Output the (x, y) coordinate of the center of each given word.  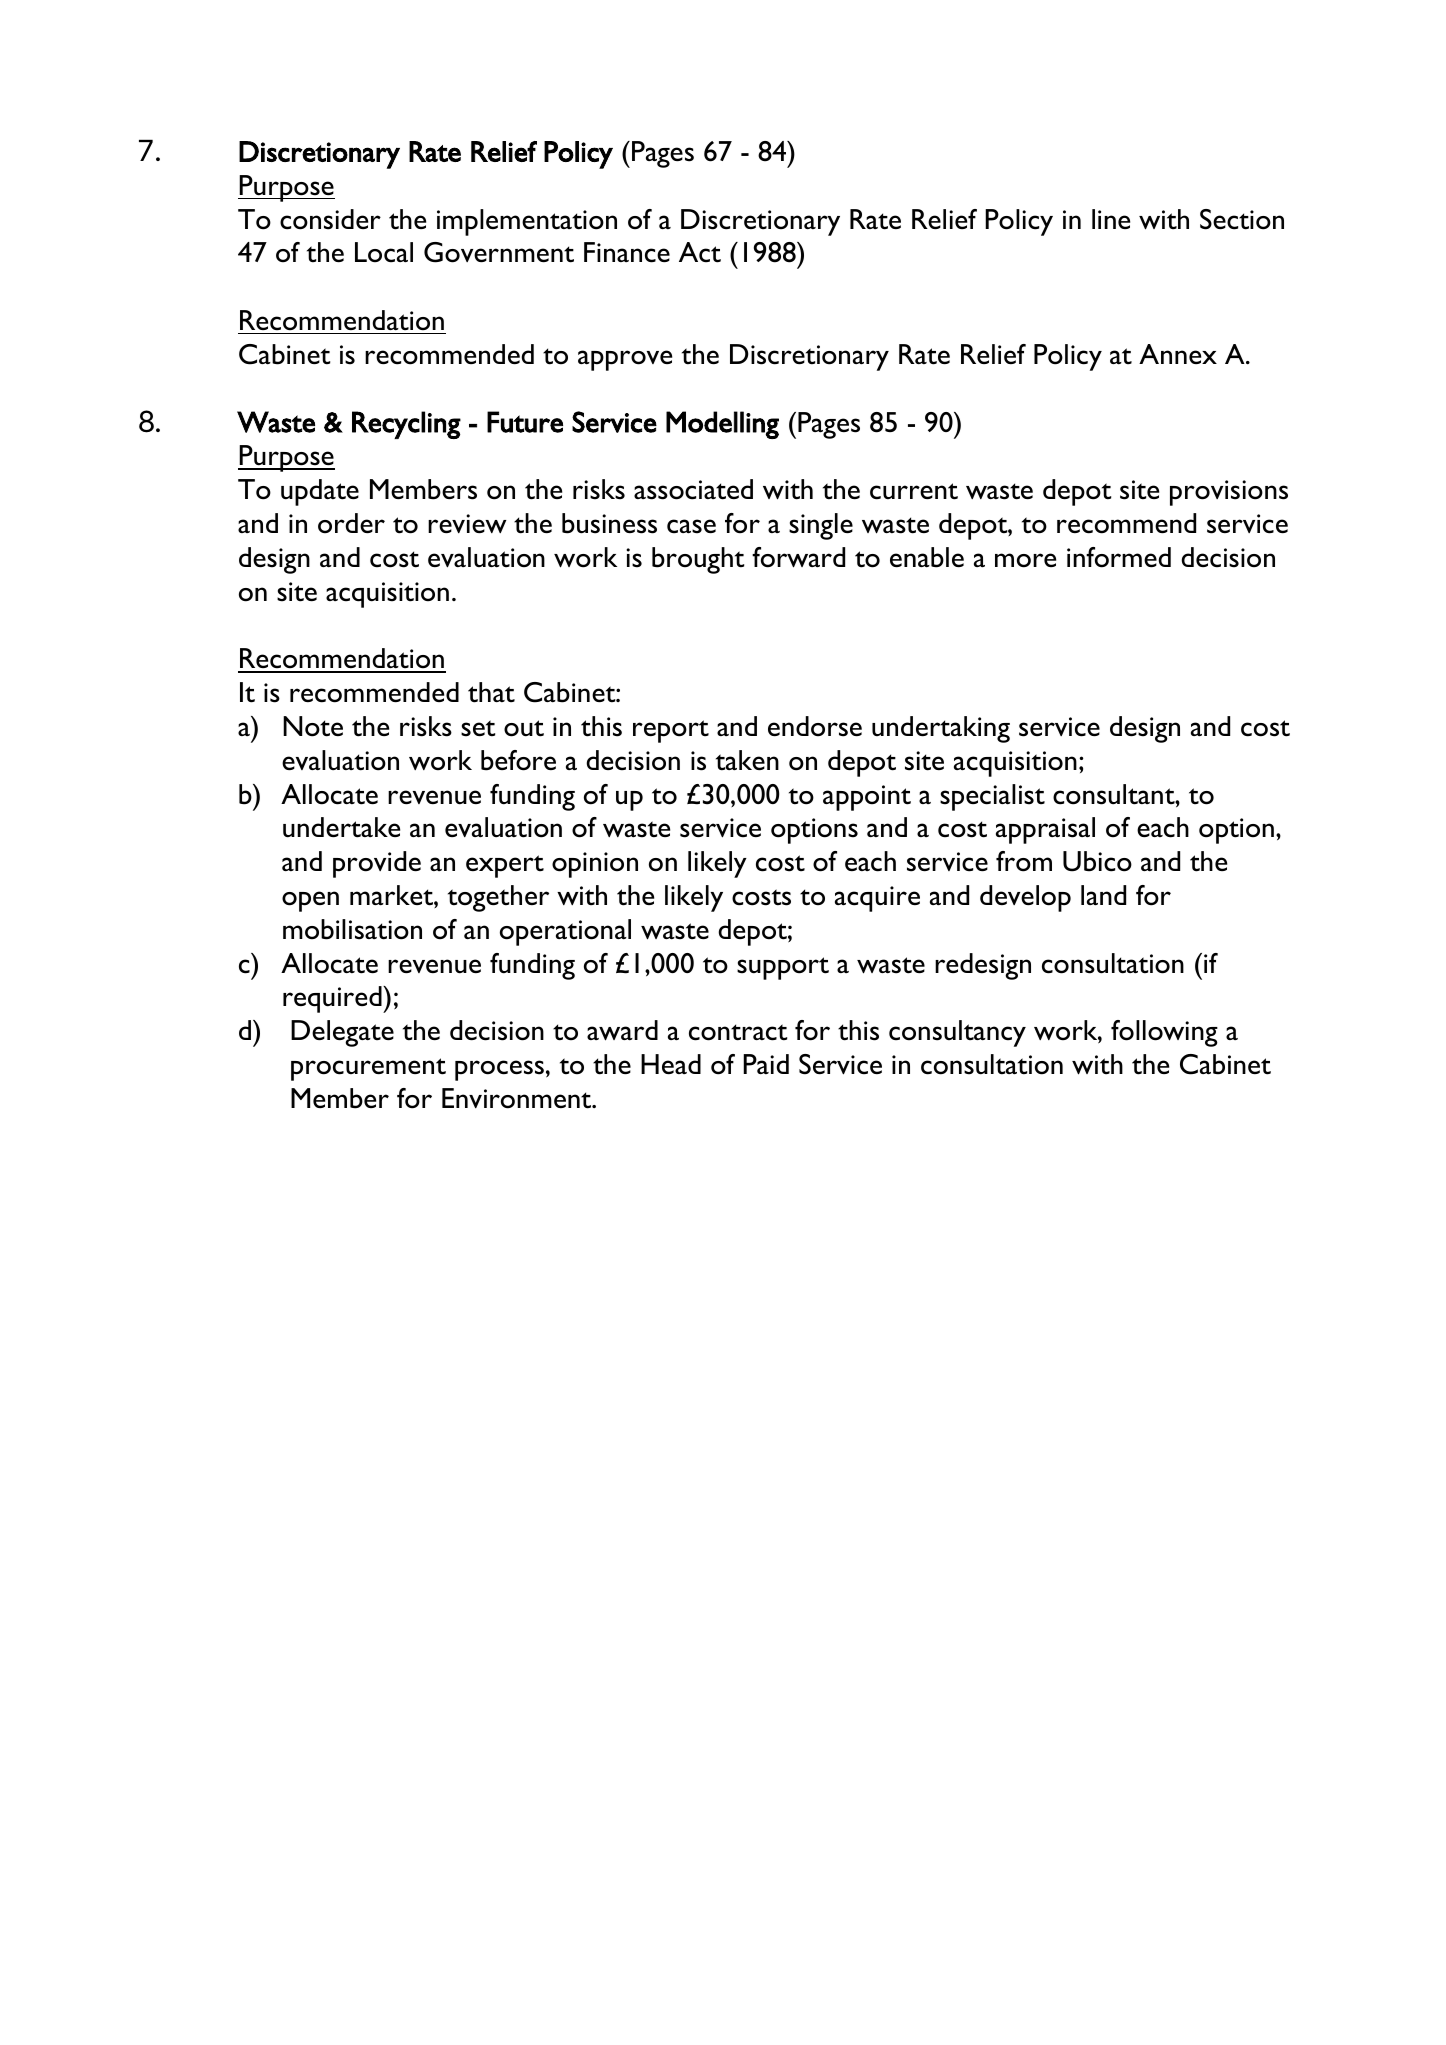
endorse (815, 726)
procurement (368, 1069)
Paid (766, 1064)
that (491, 692)
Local (384, 252)
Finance (627, 252)
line (1111, 219)
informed (1119, 557)
